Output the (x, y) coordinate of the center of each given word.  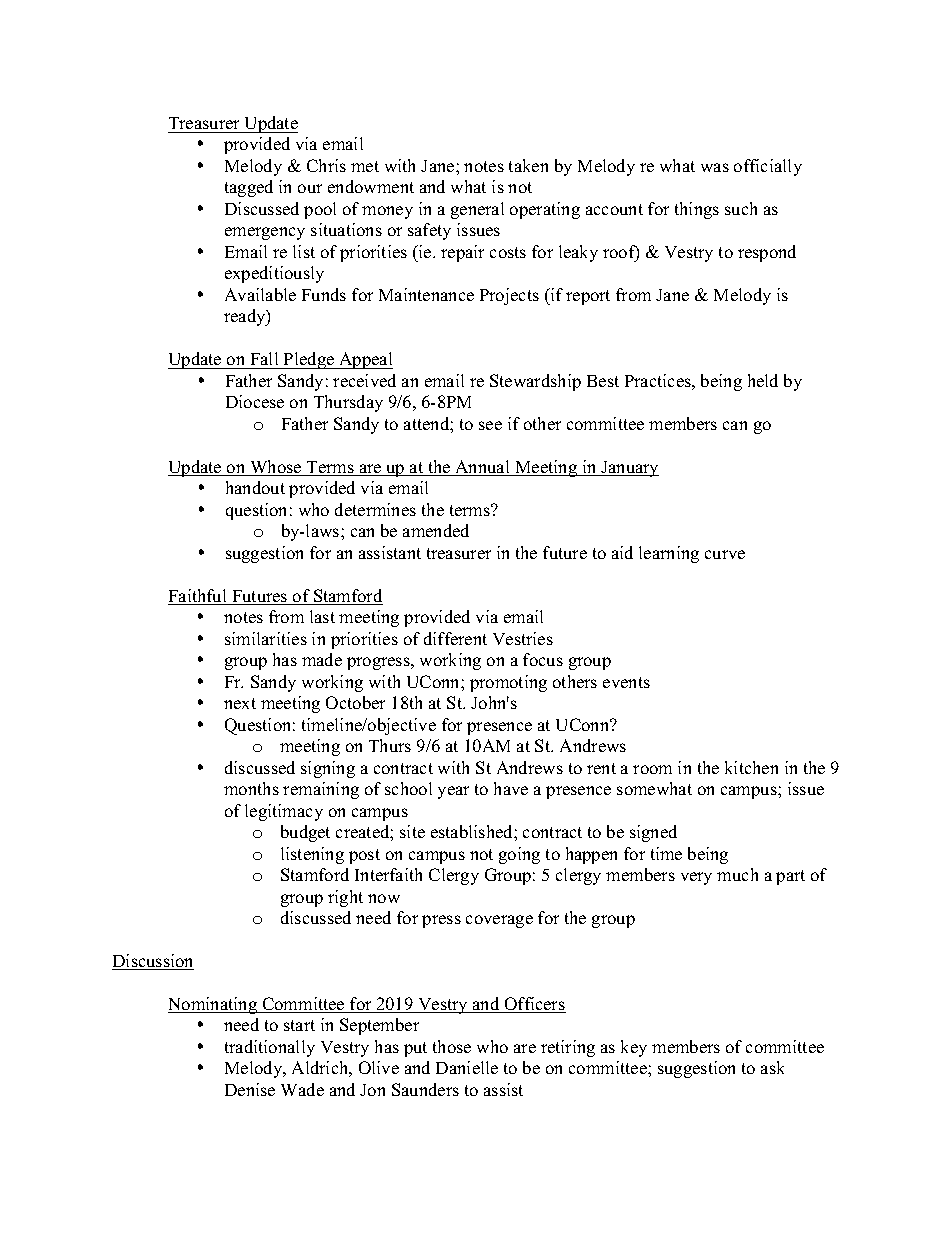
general (477, 210)
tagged (249, 188)
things (697, 210)
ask (772, 1067)
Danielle (467, 1067)
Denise (250, 1089)
